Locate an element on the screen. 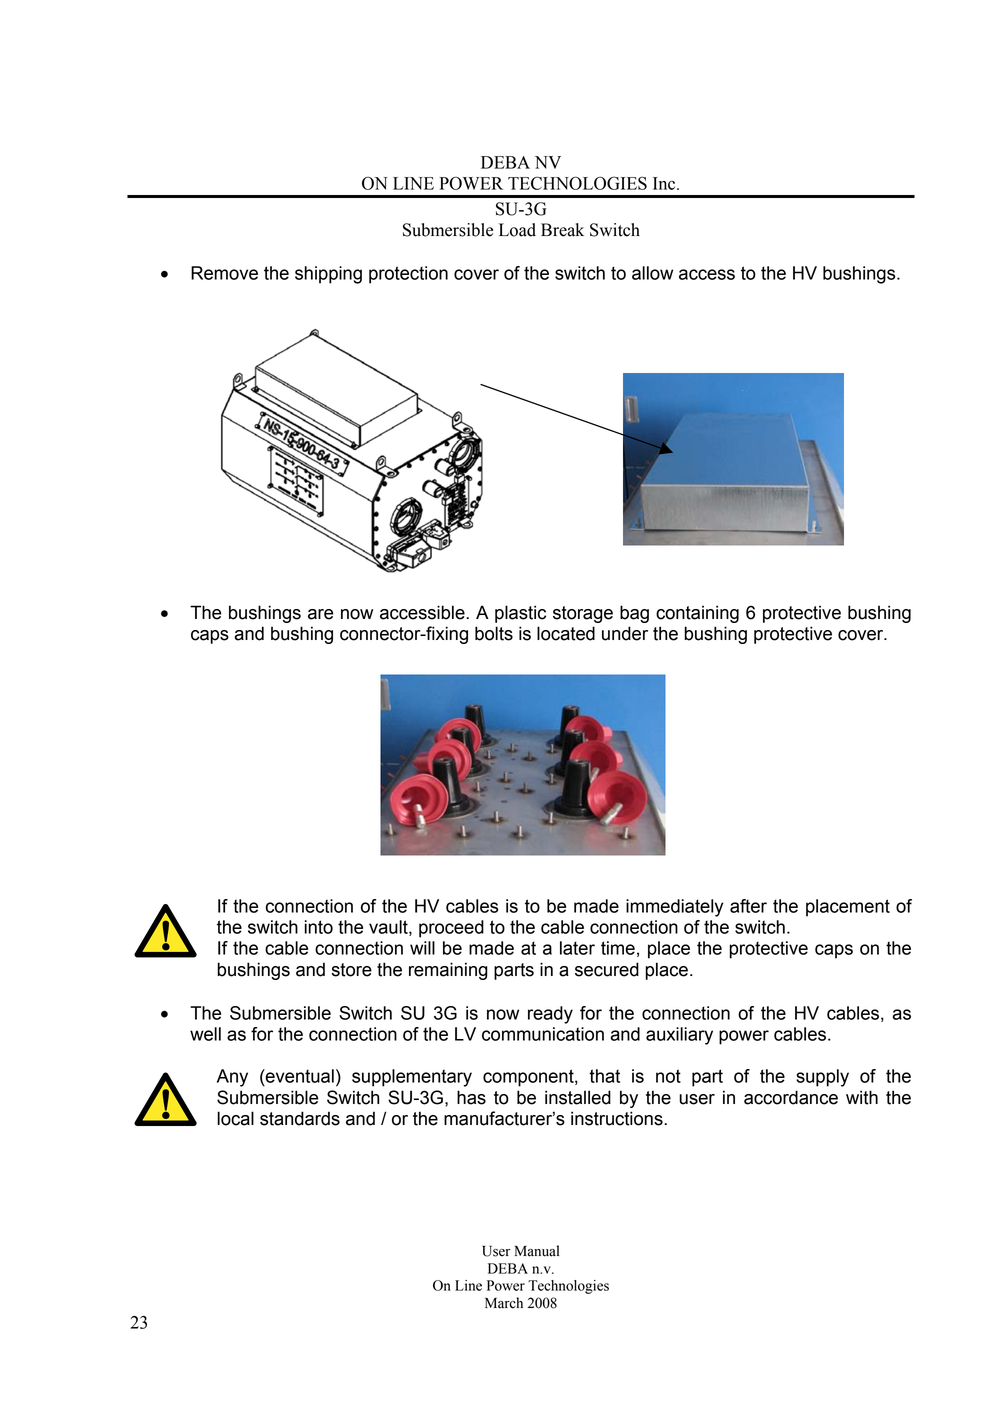  are is located at coordinates (320, 614).
